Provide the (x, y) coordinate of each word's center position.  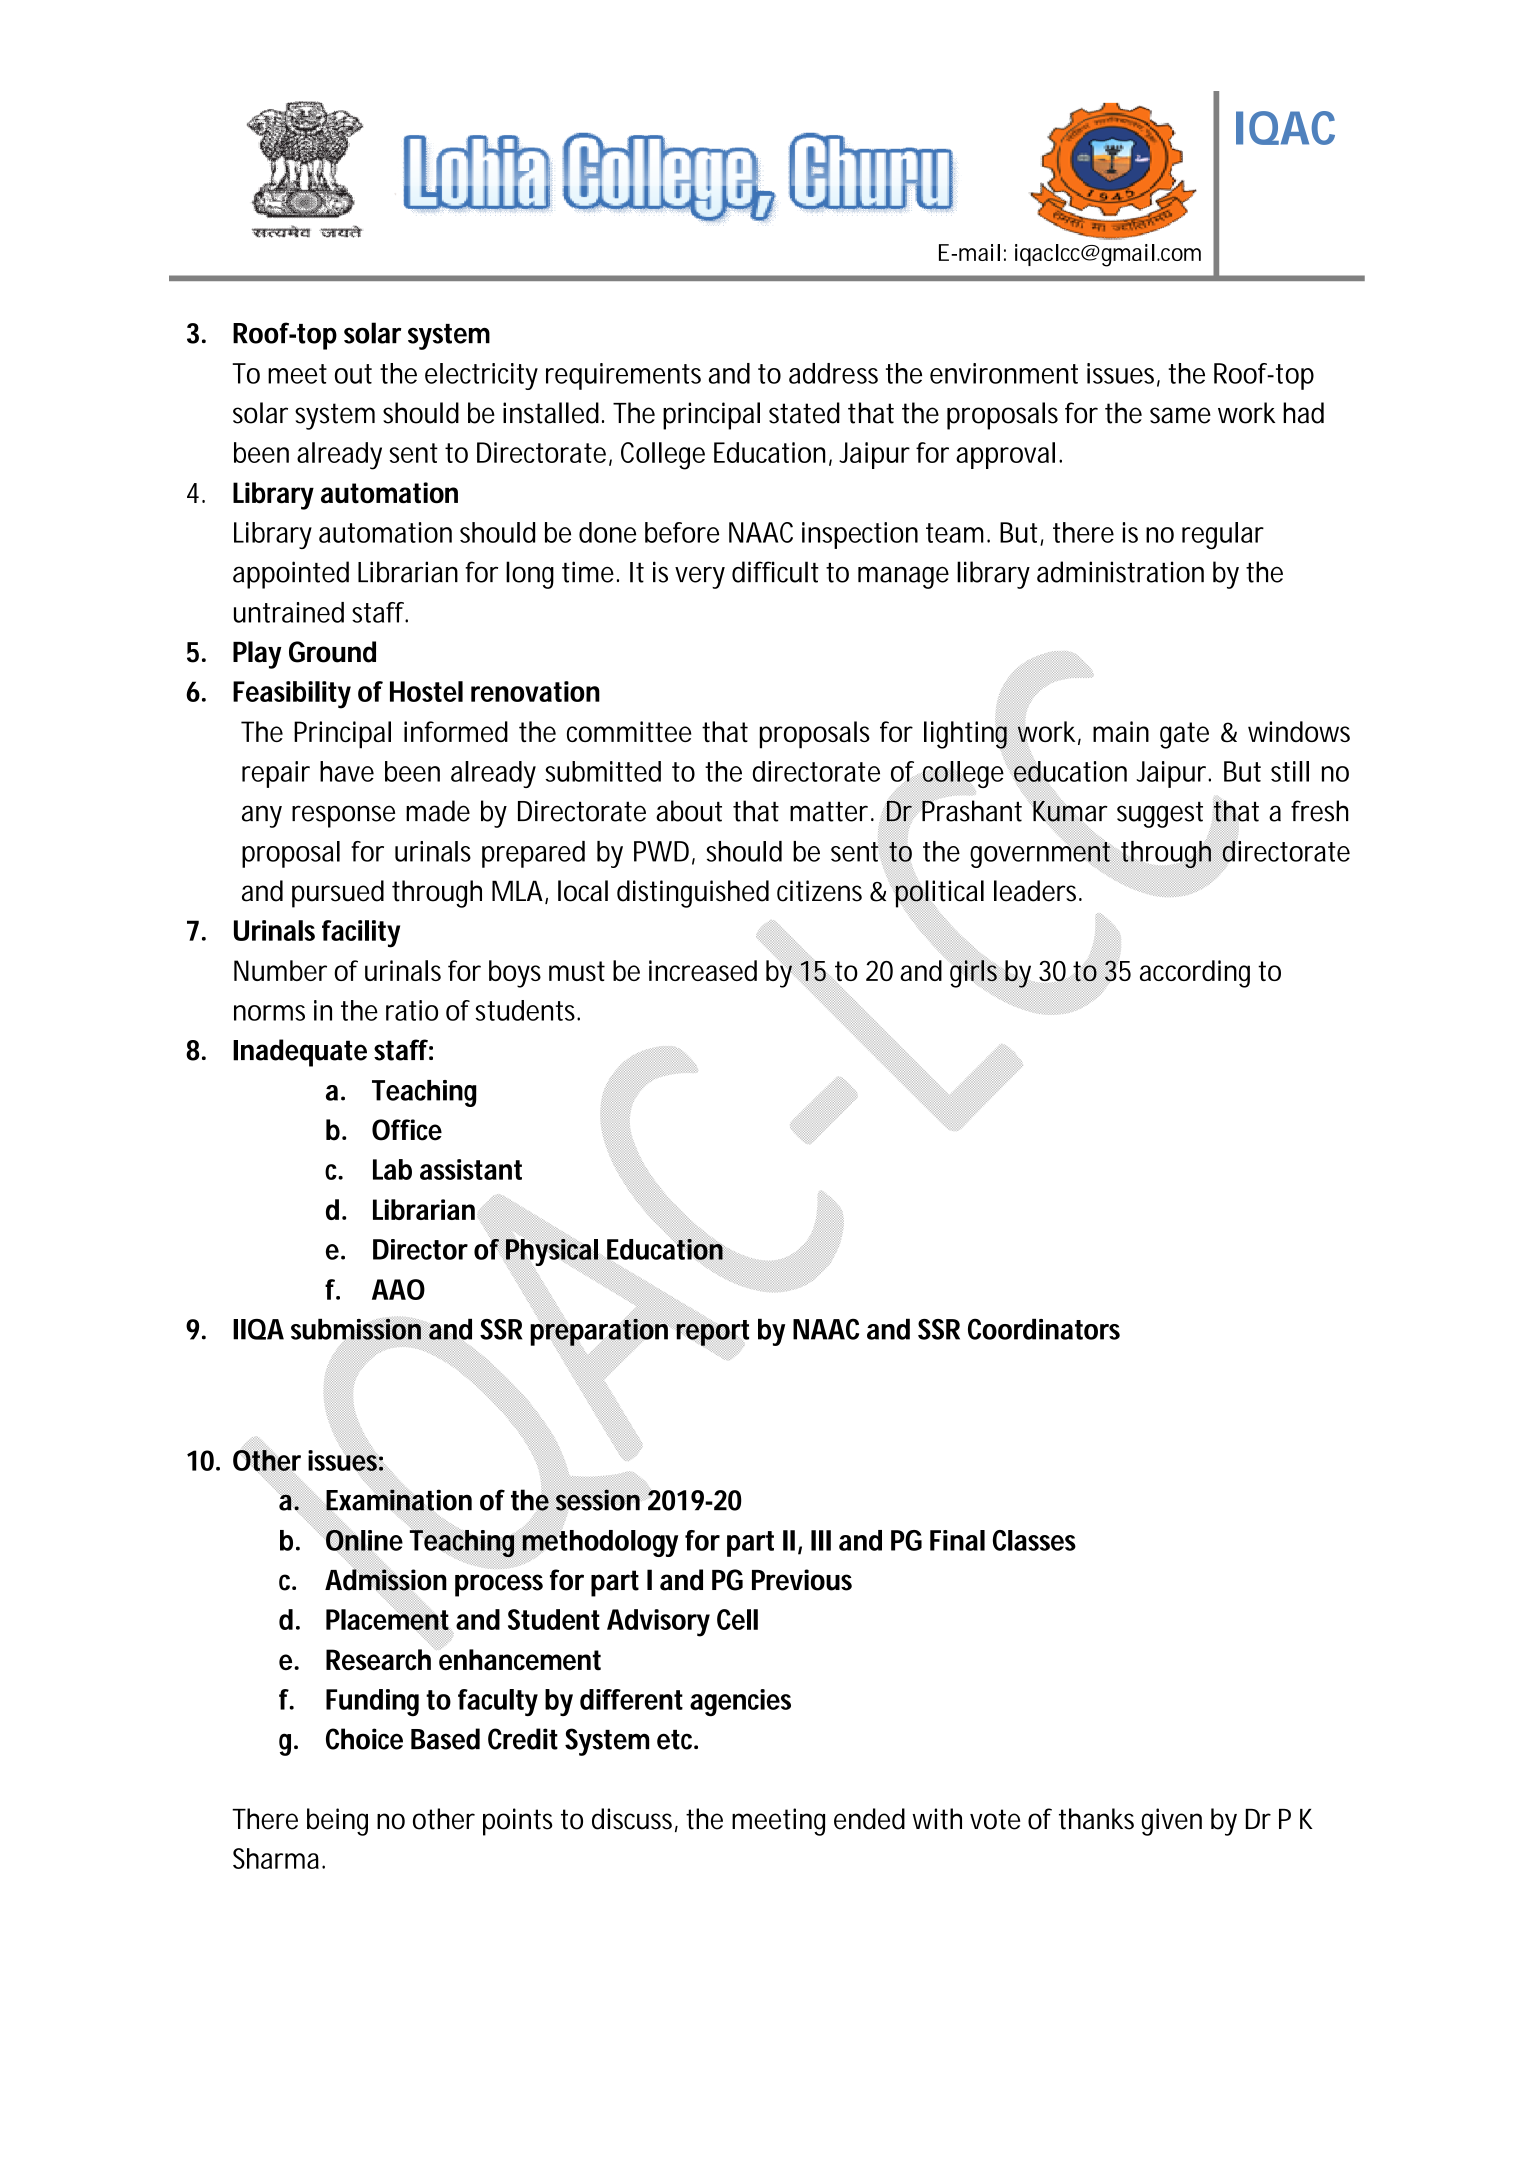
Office (407, 1130)
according (1195, 974)
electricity (481, 376)
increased (703, 970)
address (833, 373)
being (337, 1822)
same (1180, 415)
